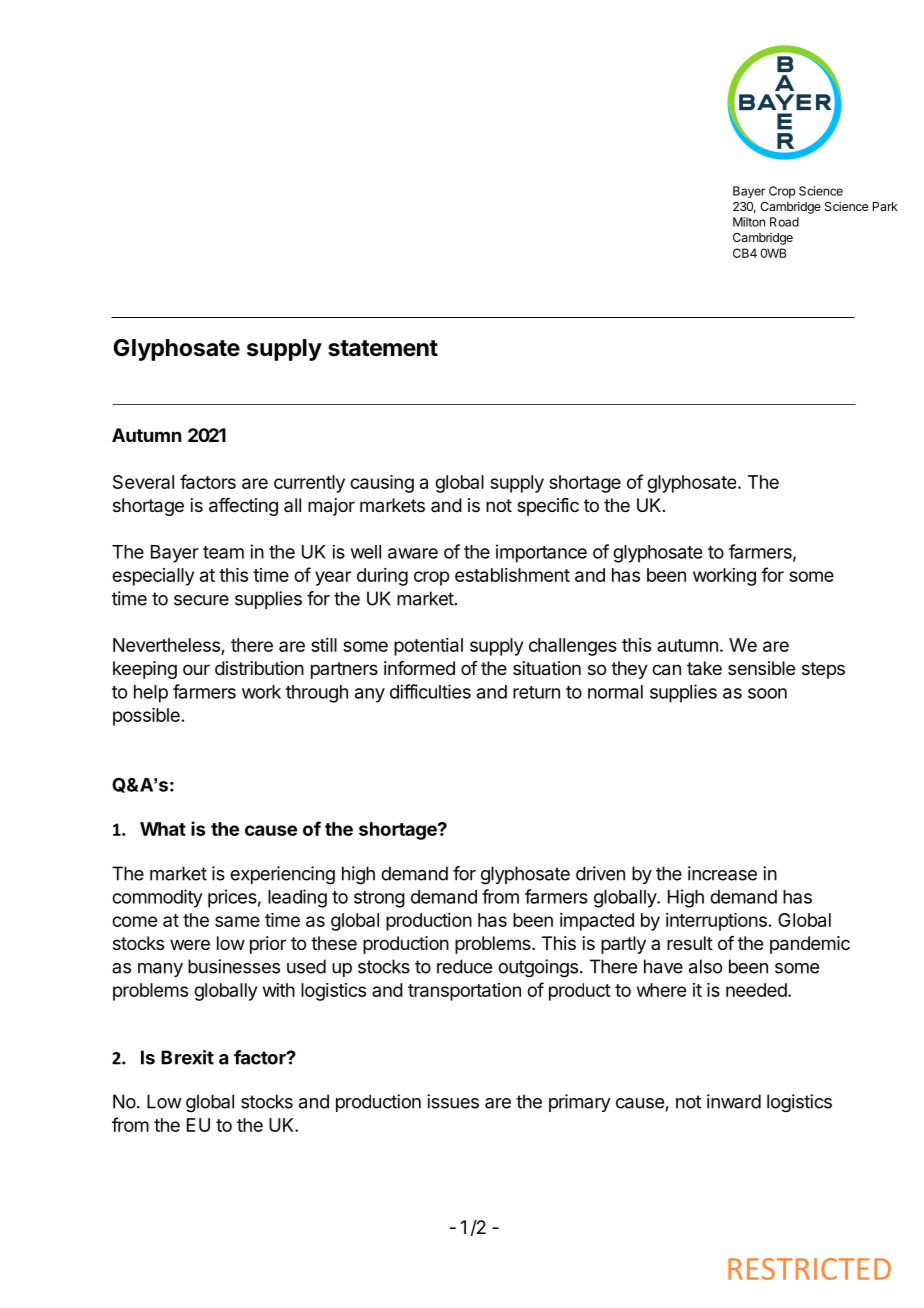 The width and height of the screenshot is (924, 1308). Describe the element at coordinates (810, 945) in the screenshot. I see `pandemic` at that location.
